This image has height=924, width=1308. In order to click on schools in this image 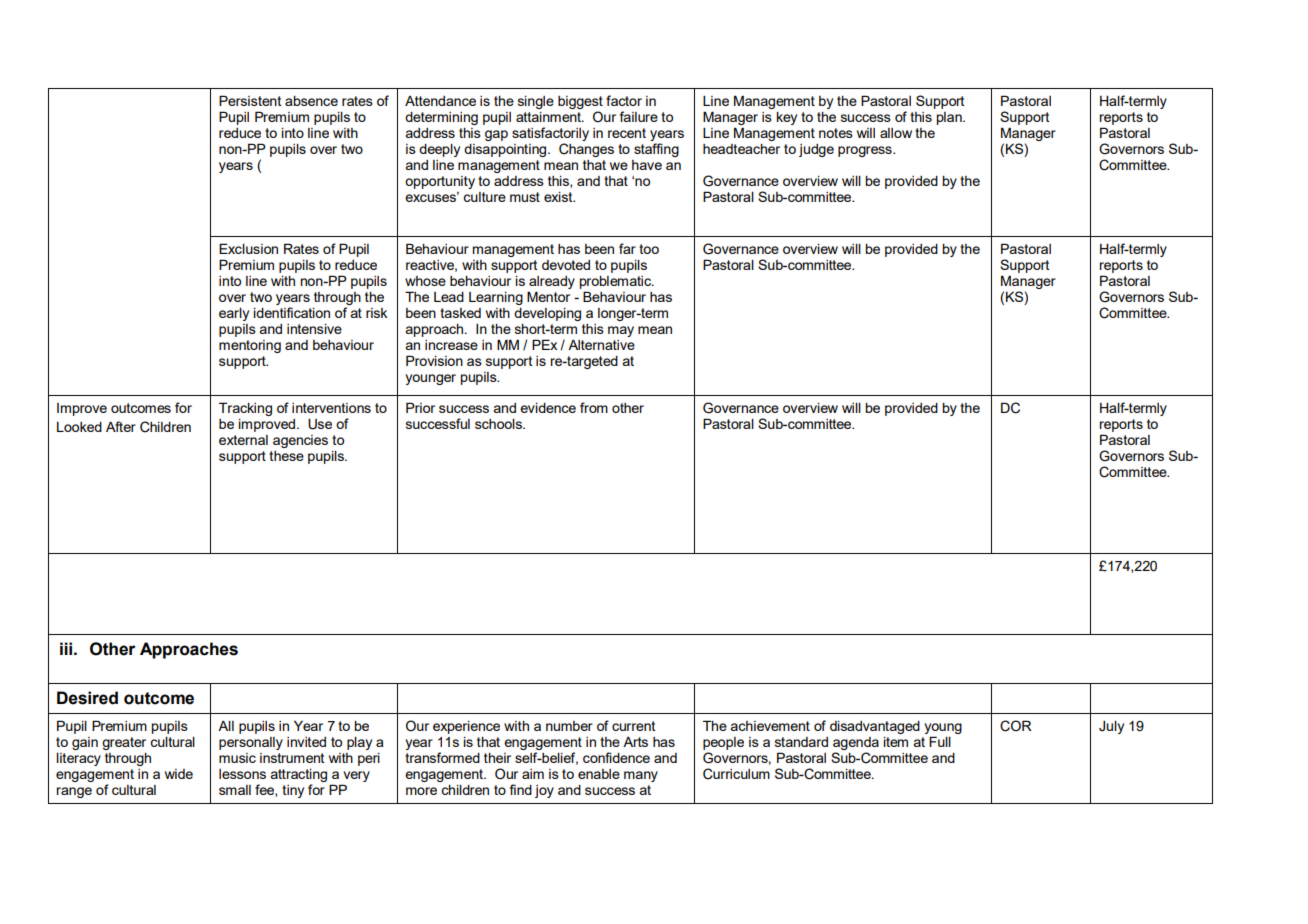, I will do `click(499, 424)`.
